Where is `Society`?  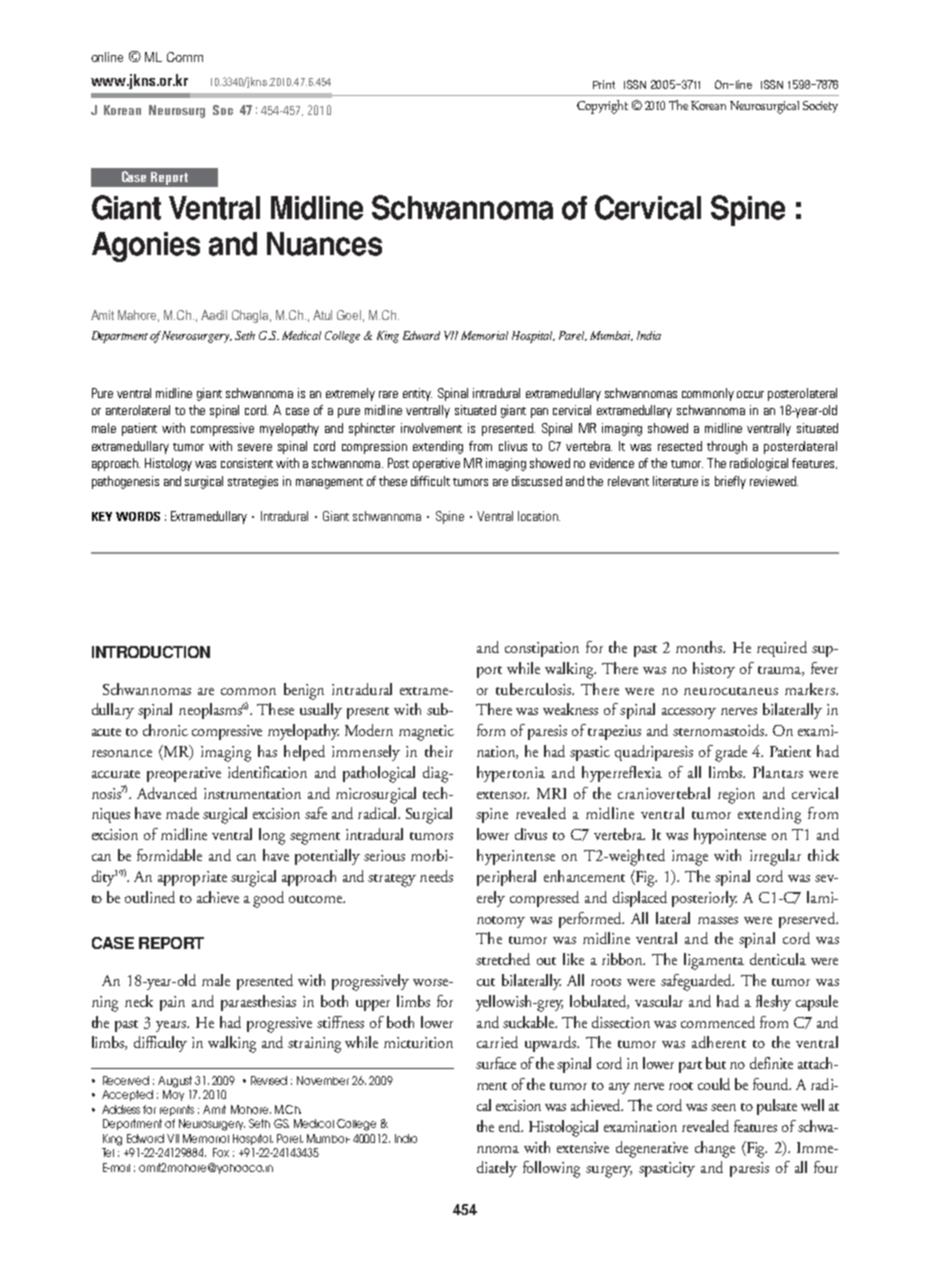
Society is located at coordinates (820, 107).
